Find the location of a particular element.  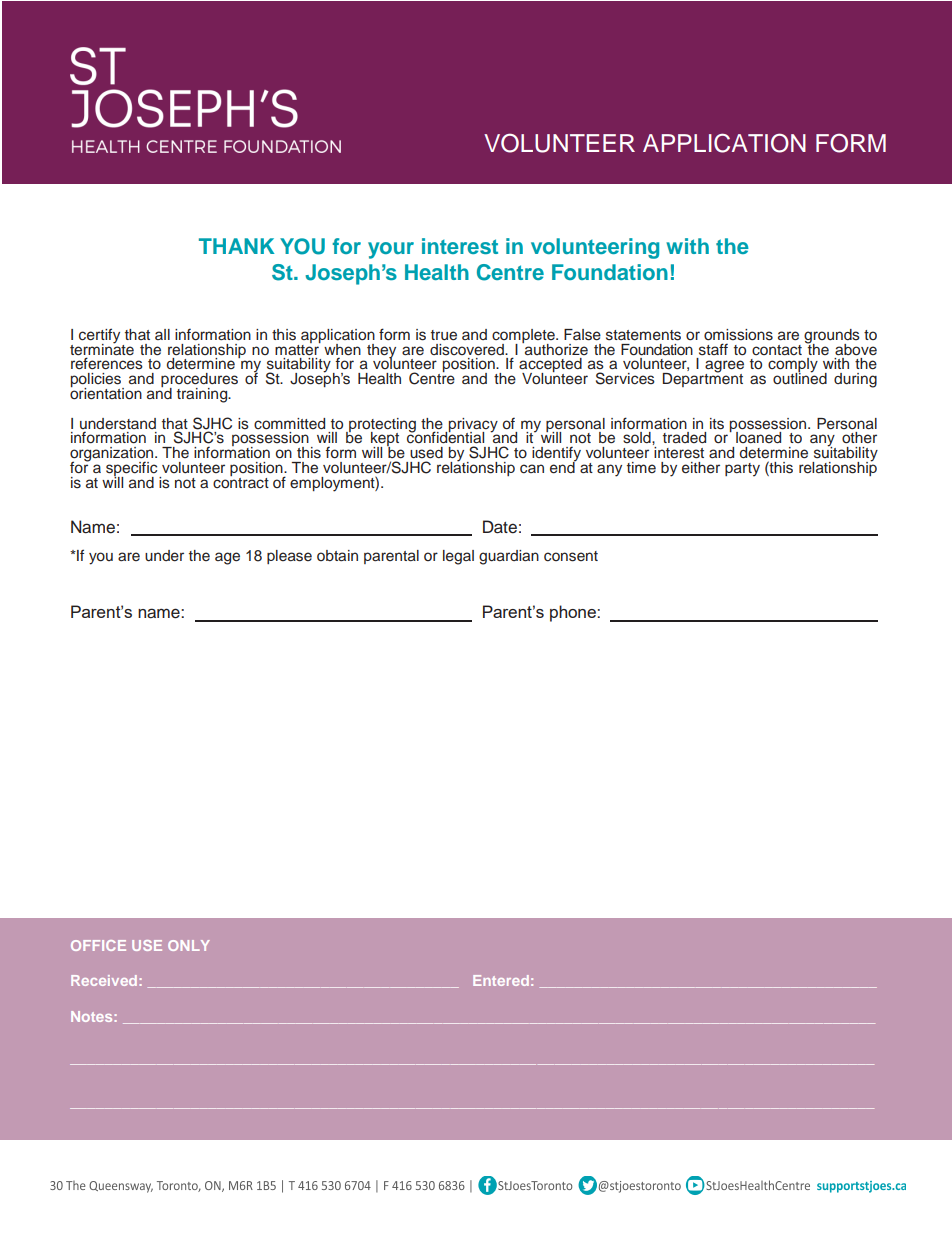

consent is located at coordinates (571, 556).
